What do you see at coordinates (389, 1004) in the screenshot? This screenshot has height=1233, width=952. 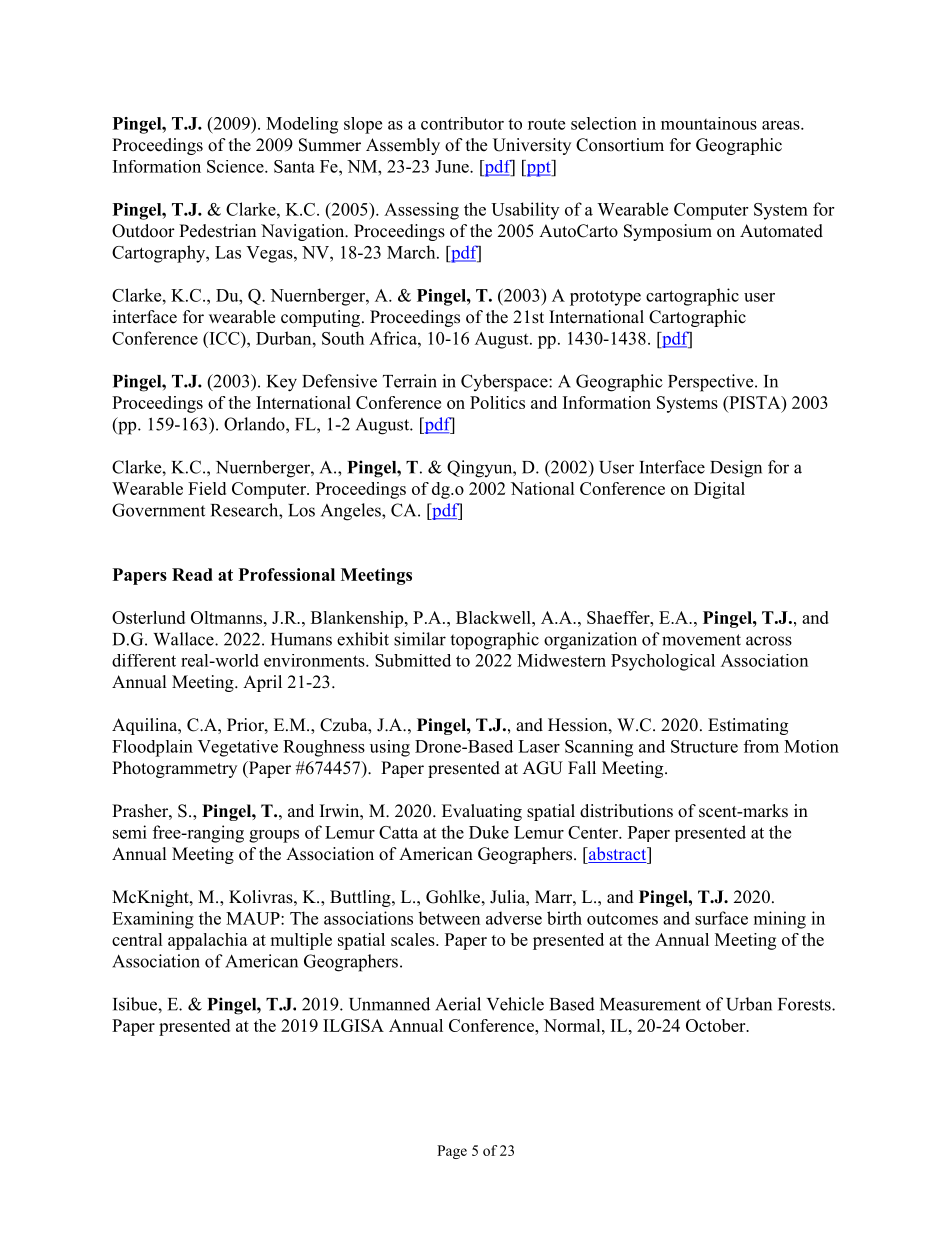 I see `Unmanned` at bounding box center [389, 1004].
